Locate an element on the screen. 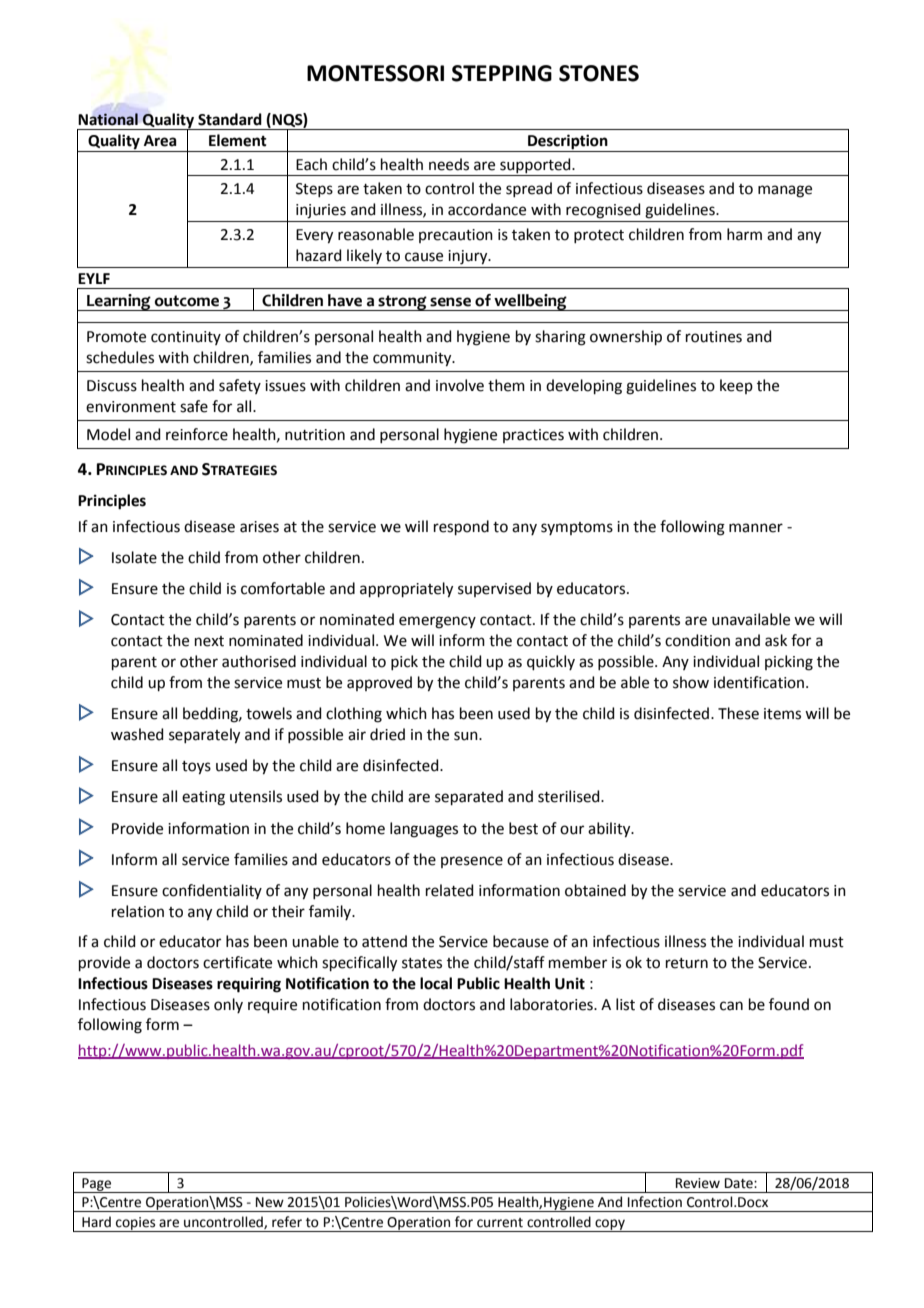  return is located at coordinates (687, 963).
